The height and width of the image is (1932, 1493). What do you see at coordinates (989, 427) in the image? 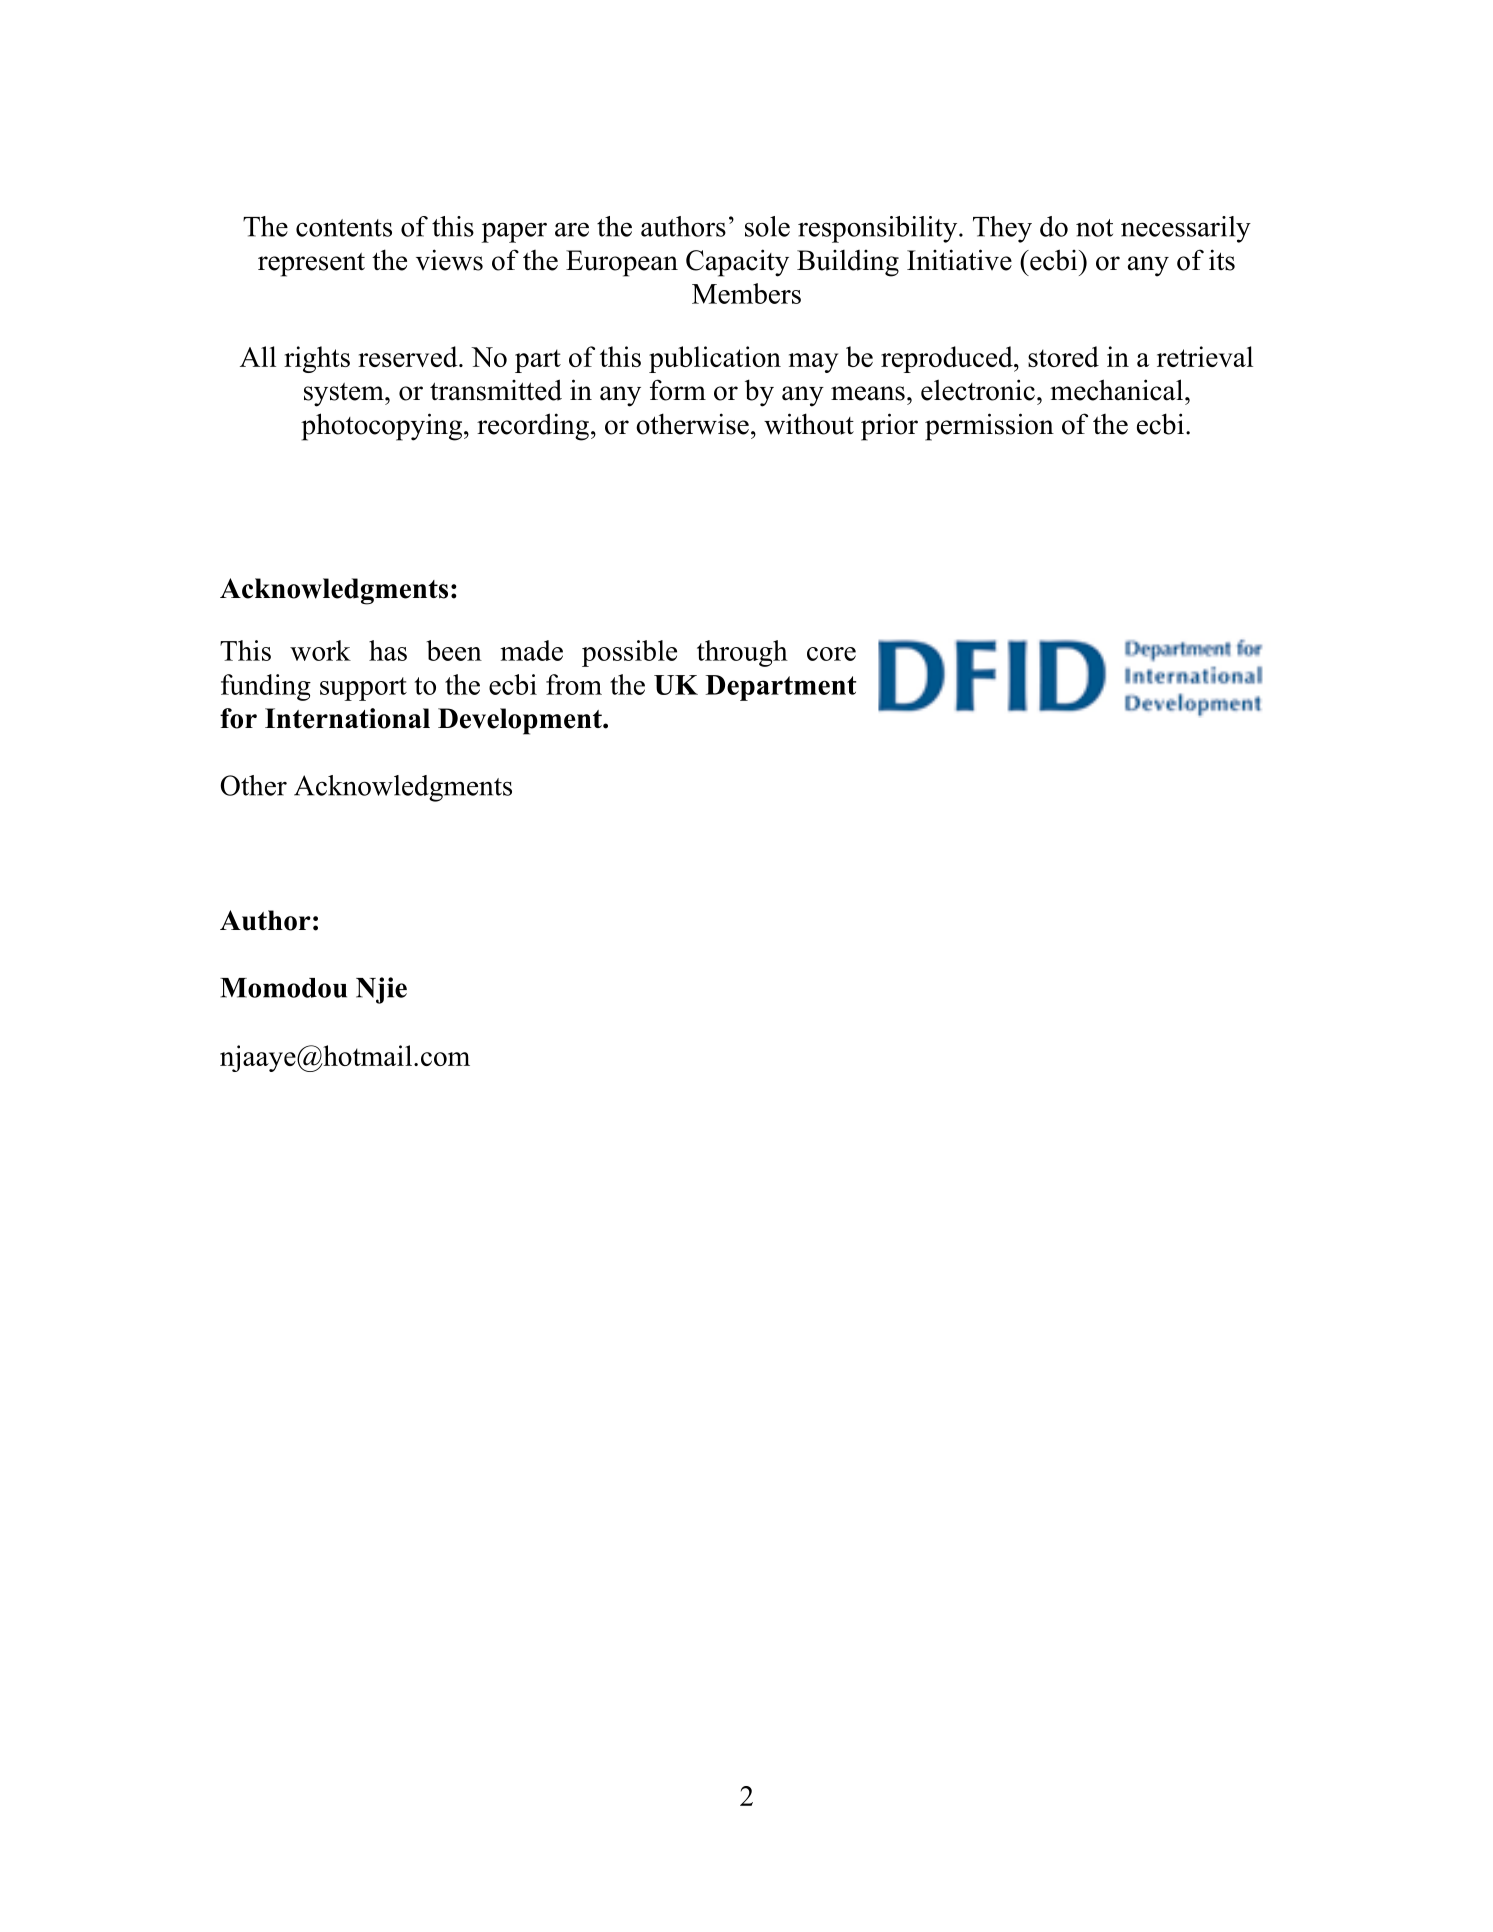
I see `permission` at bounding box center [989, 427].
